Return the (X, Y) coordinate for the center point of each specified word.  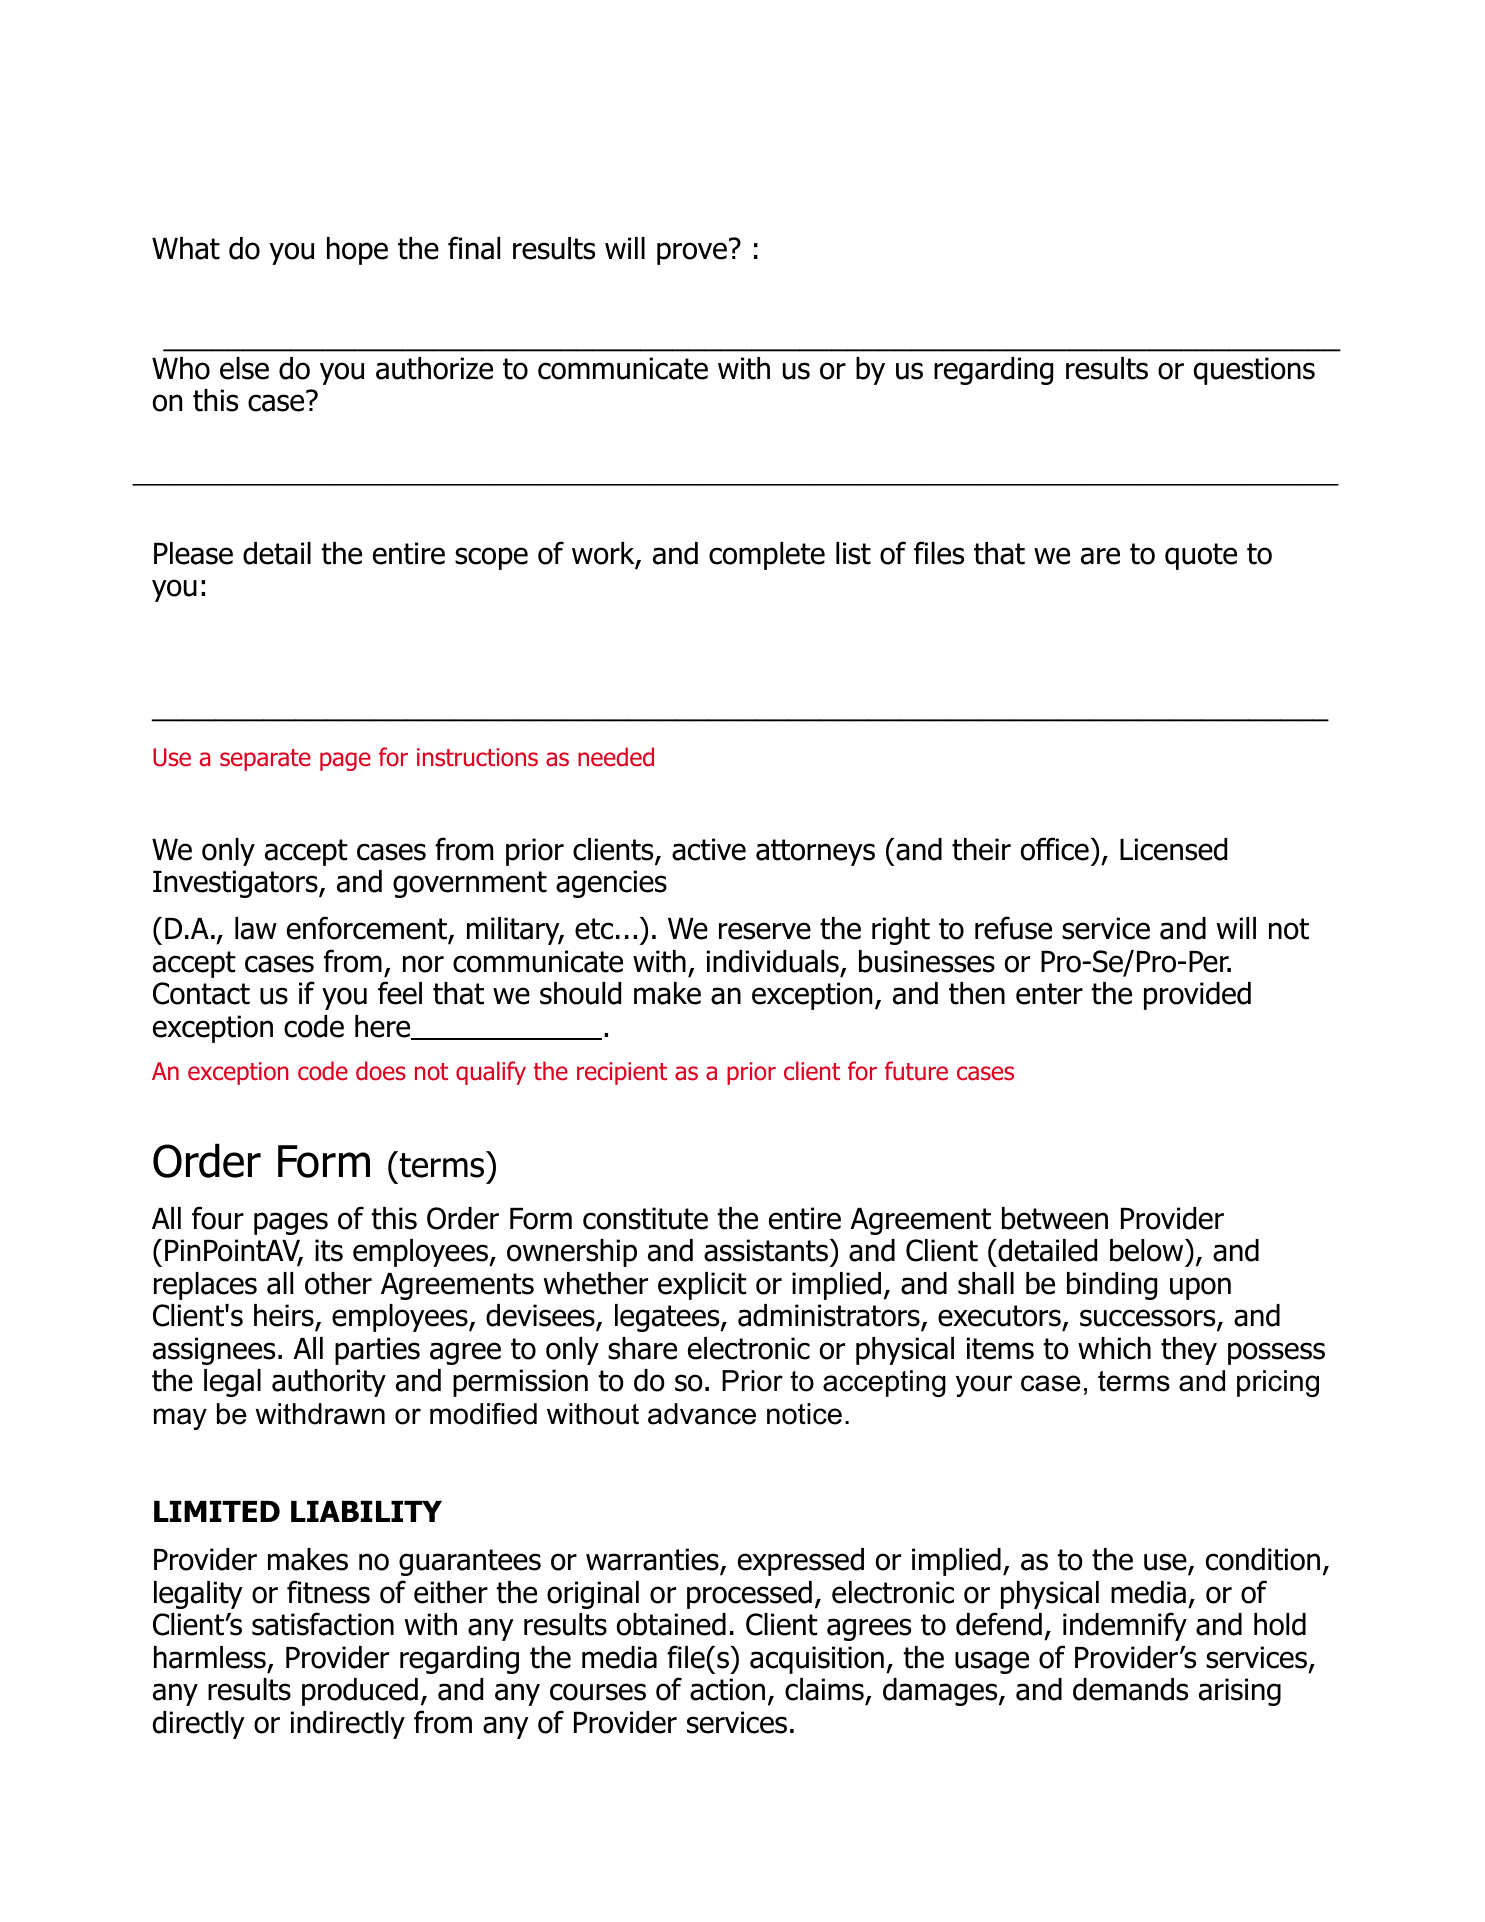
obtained (671, 1624)
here (384, 1027)
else (244, 368)
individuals (772, 961)
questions (1254, 371)
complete (767, 556)
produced (360, 1692)
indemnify (1125, 1626)
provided (1197, 996)
